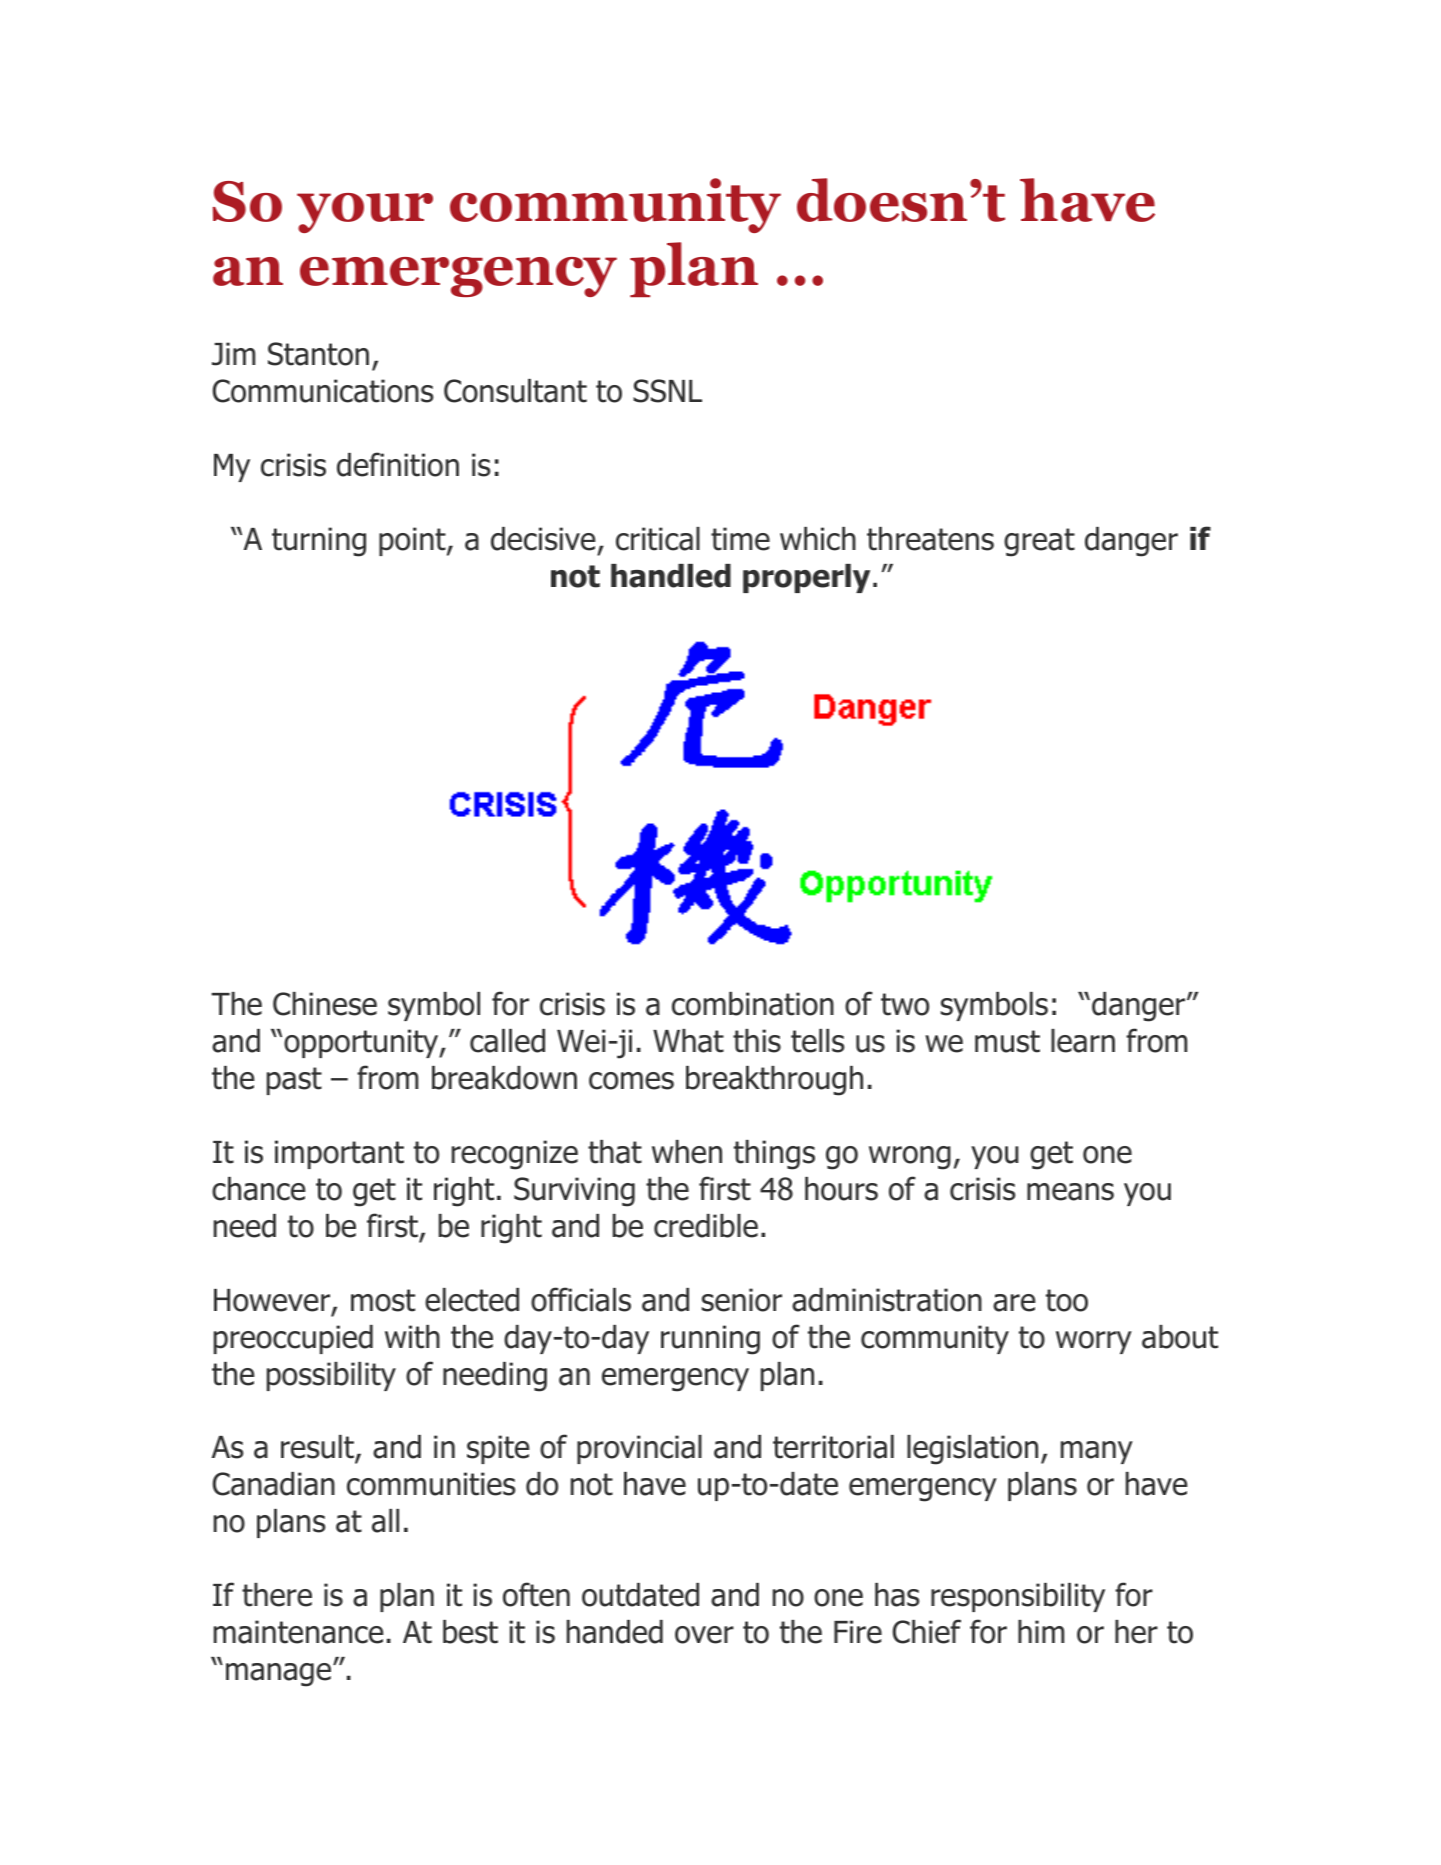  I want to click on Consultant, so click(515, 391).
